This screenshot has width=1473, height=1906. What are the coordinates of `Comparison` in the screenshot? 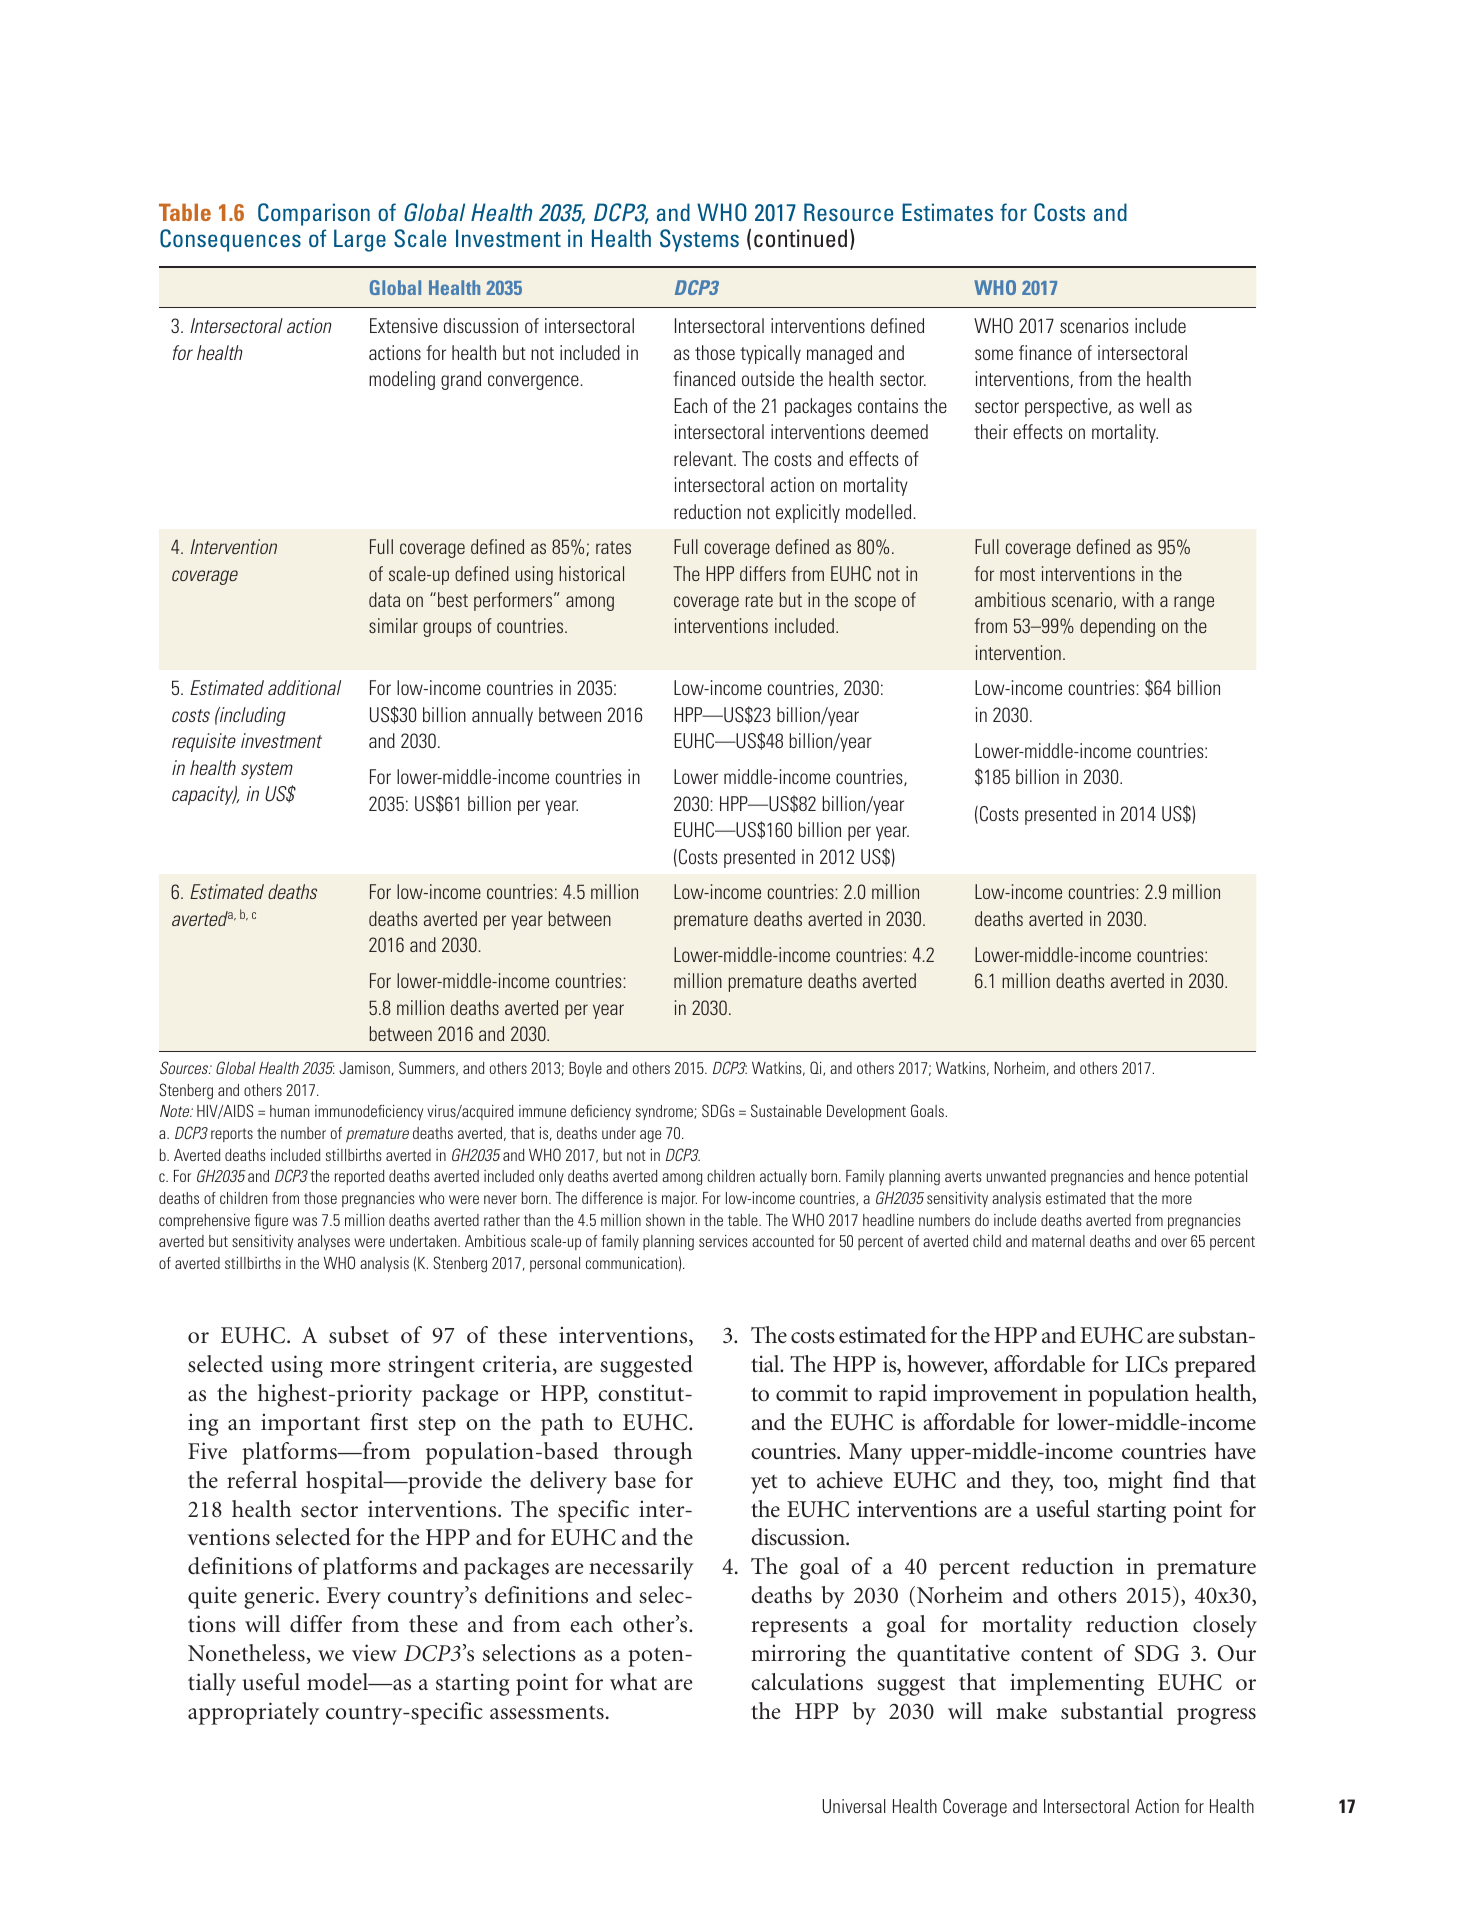 It's located at (314, 214).
